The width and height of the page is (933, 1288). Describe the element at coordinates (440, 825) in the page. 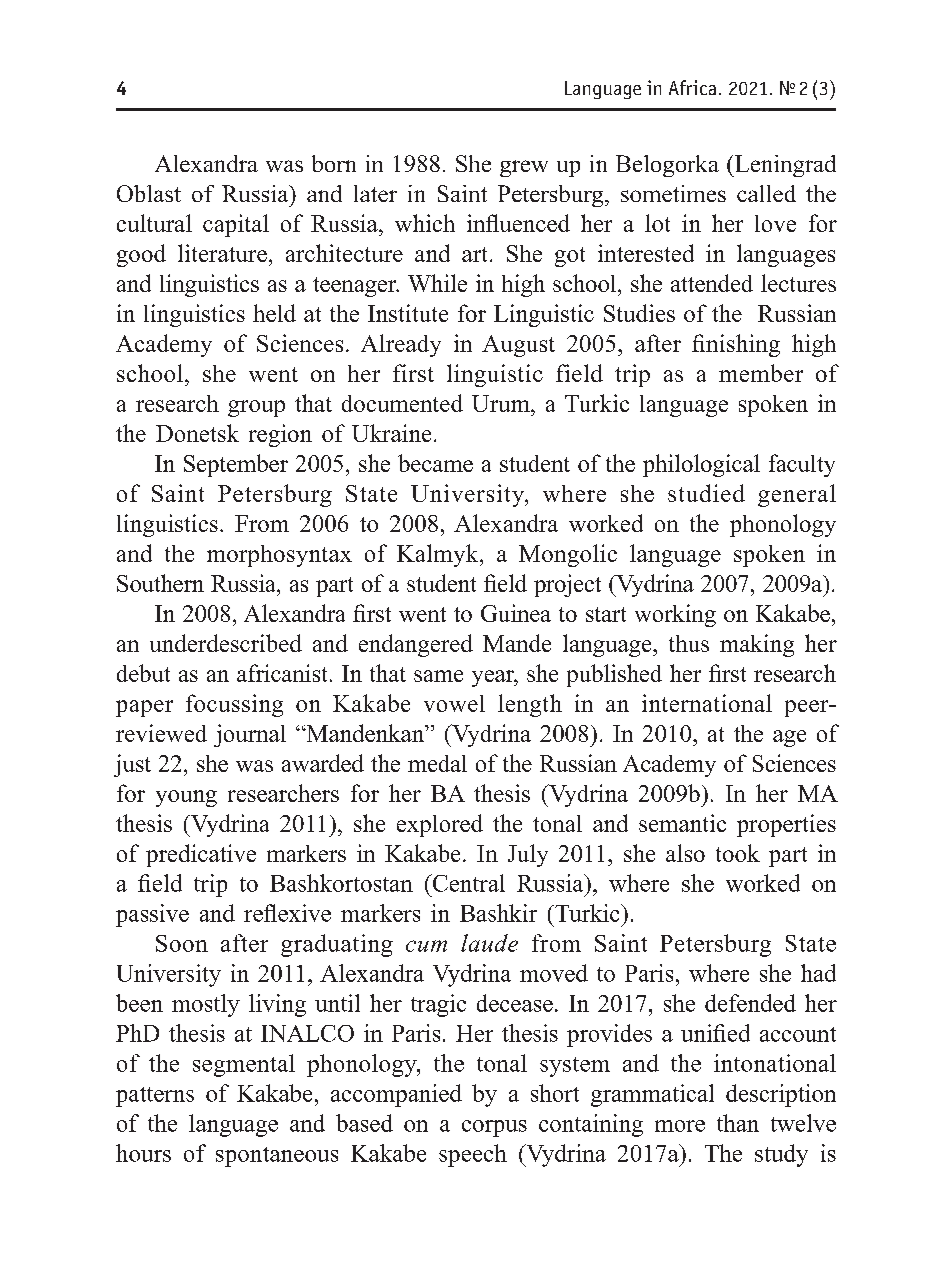

I see `explored` at that location.
